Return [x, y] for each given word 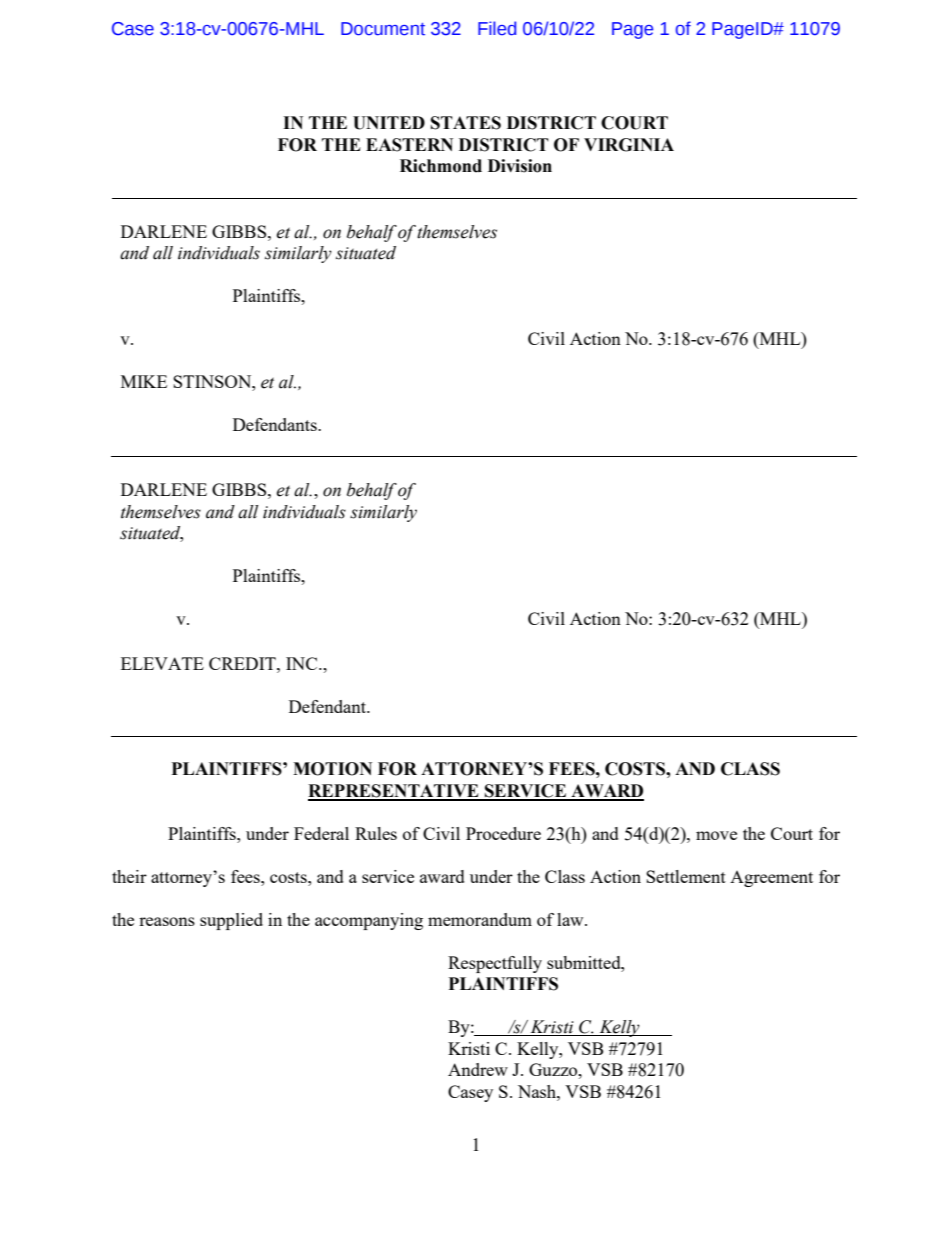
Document [383, 29]
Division [520, 166]
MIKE [144, 381]
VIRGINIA [629, 145]
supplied [231, 921]
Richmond [441, 166]
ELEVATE [162, 663]
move [716, 835]
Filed [497, 28]
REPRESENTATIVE [394, 792]
